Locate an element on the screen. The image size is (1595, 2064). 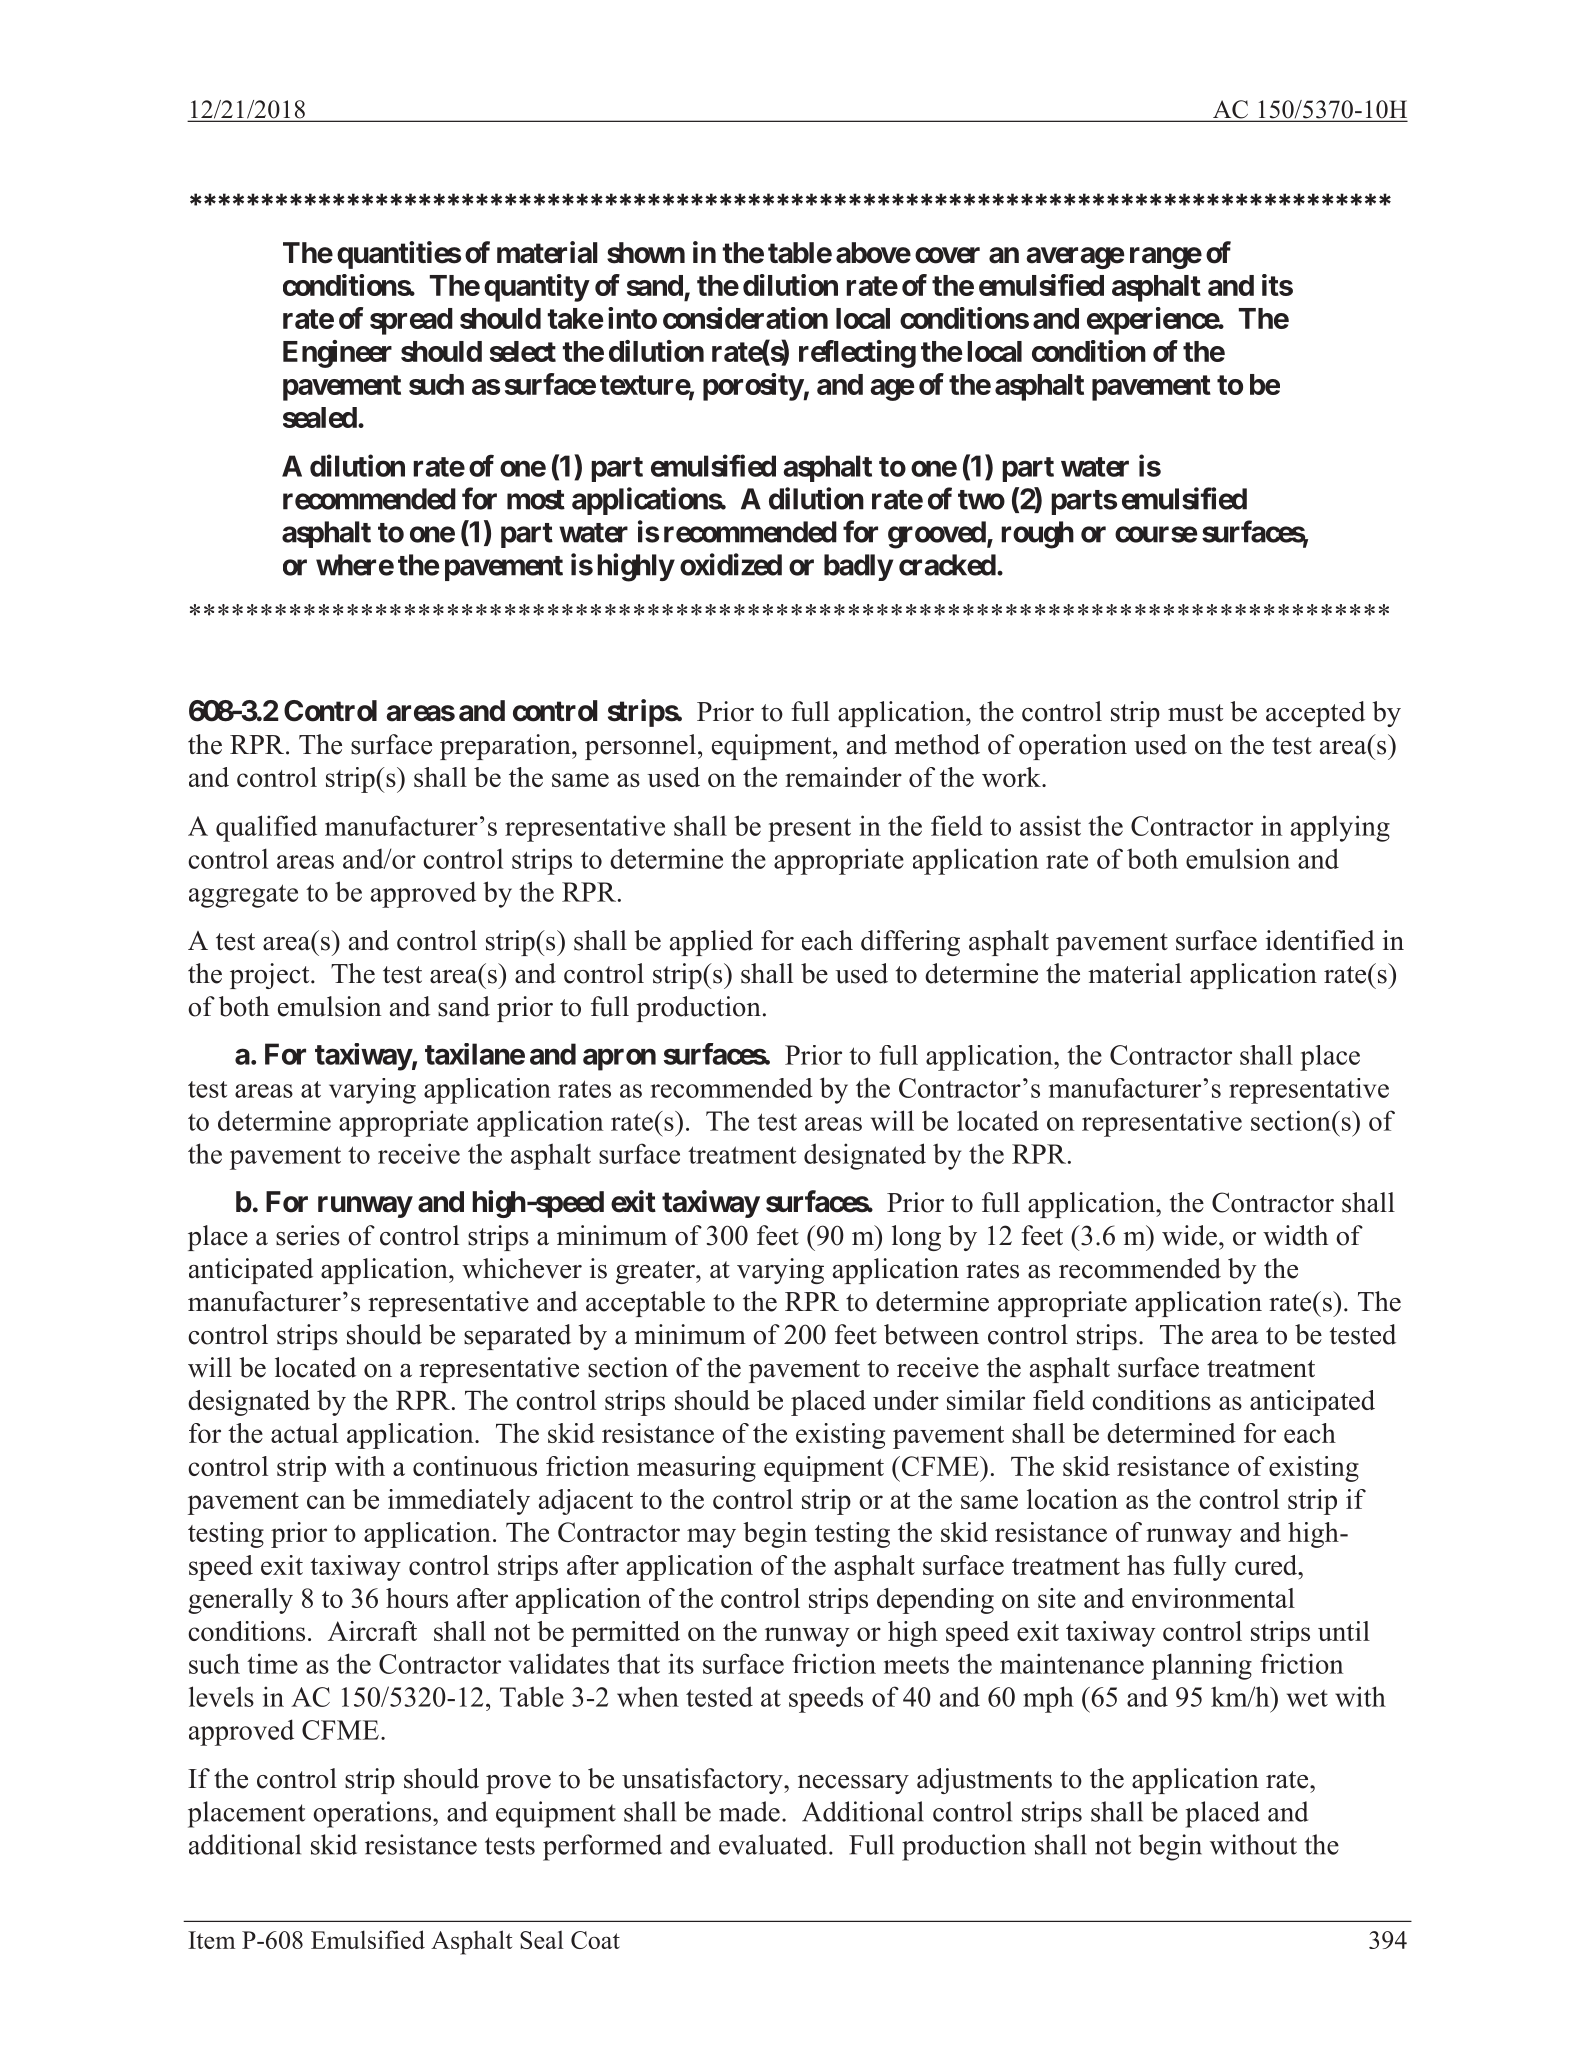
wide is located at coordinates (1189, 1235).
